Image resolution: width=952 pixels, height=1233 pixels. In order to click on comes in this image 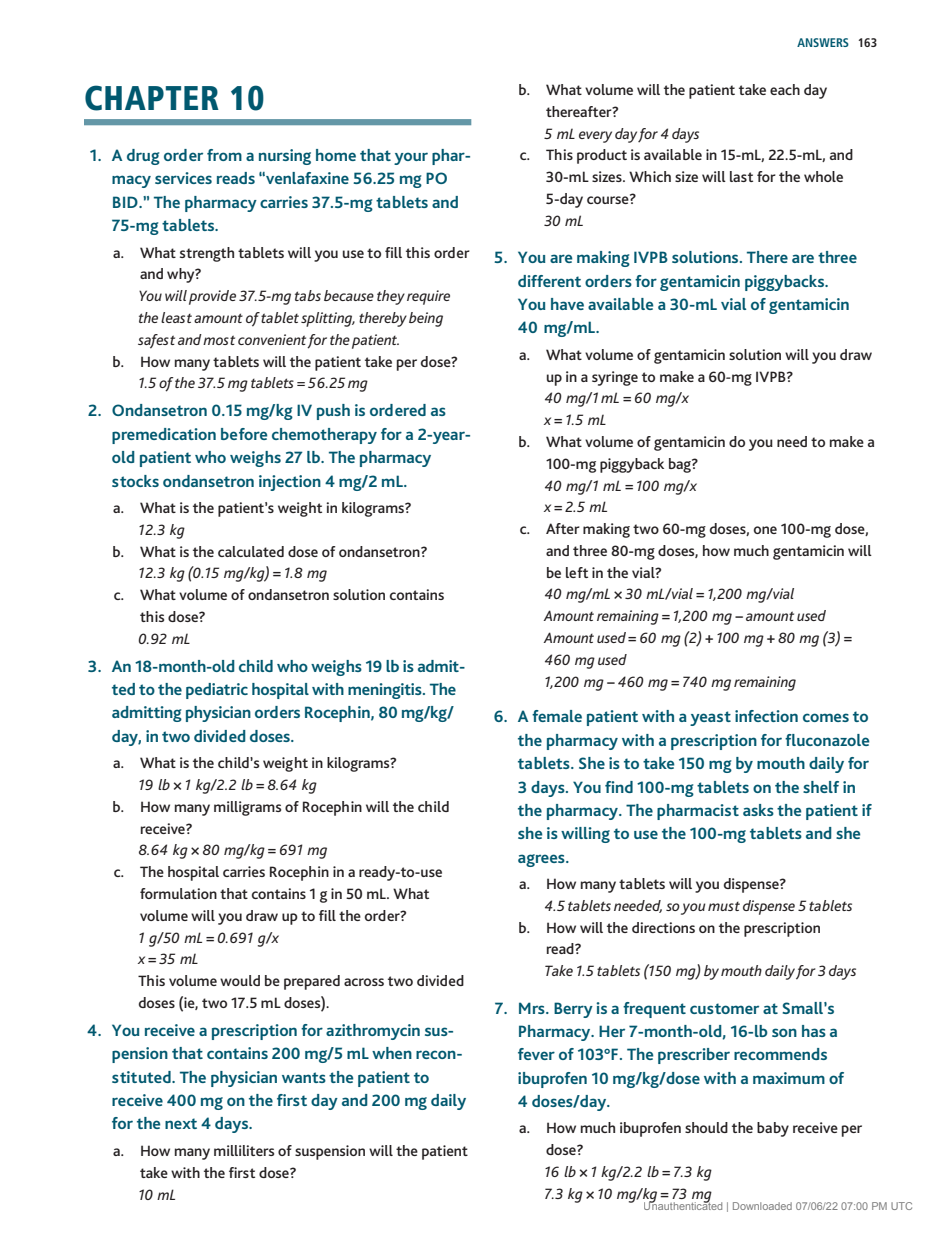, I will do `click(826, 717)`.
